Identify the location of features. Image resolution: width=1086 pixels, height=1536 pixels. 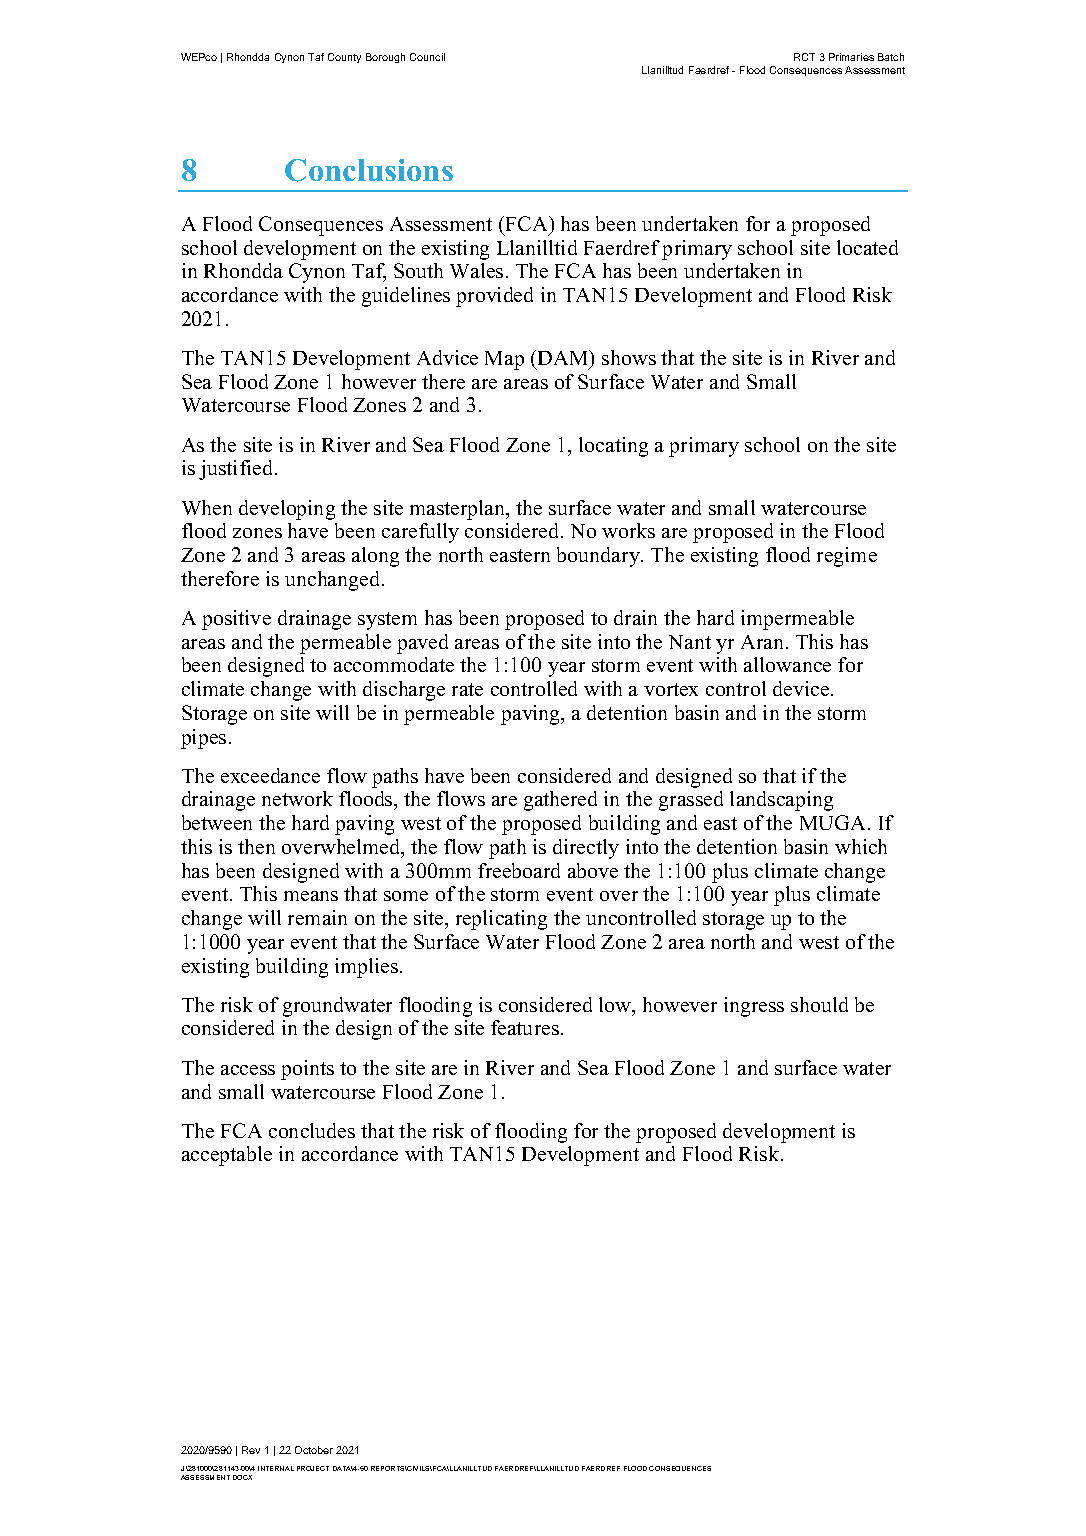
(525, 1027).
